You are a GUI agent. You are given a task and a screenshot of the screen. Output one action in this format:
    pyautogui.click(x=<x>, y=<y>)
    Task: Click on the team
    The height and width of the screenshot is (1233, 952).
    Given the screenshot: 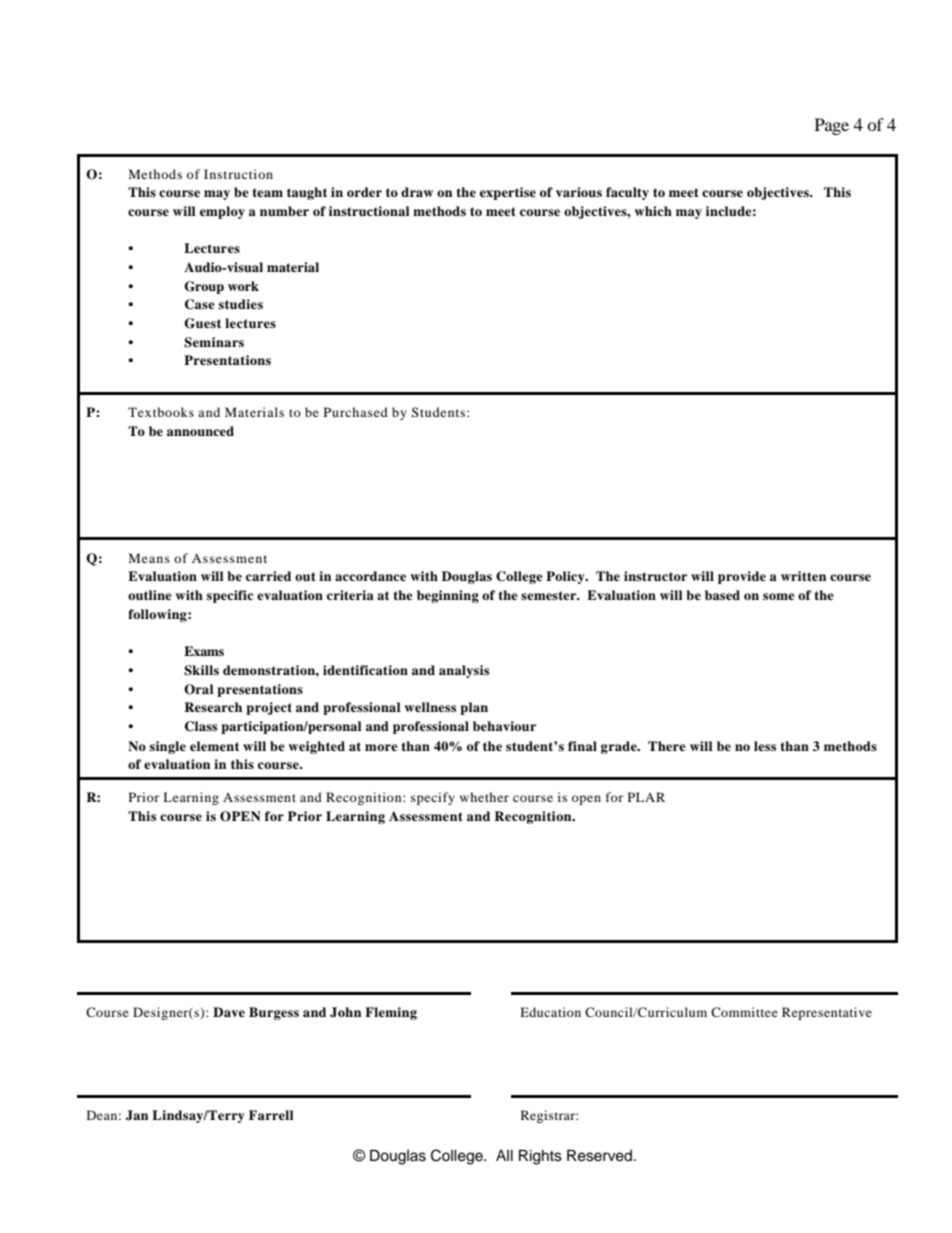 What is the action you would take?
    pyautogui.click(x=267, y=192)
